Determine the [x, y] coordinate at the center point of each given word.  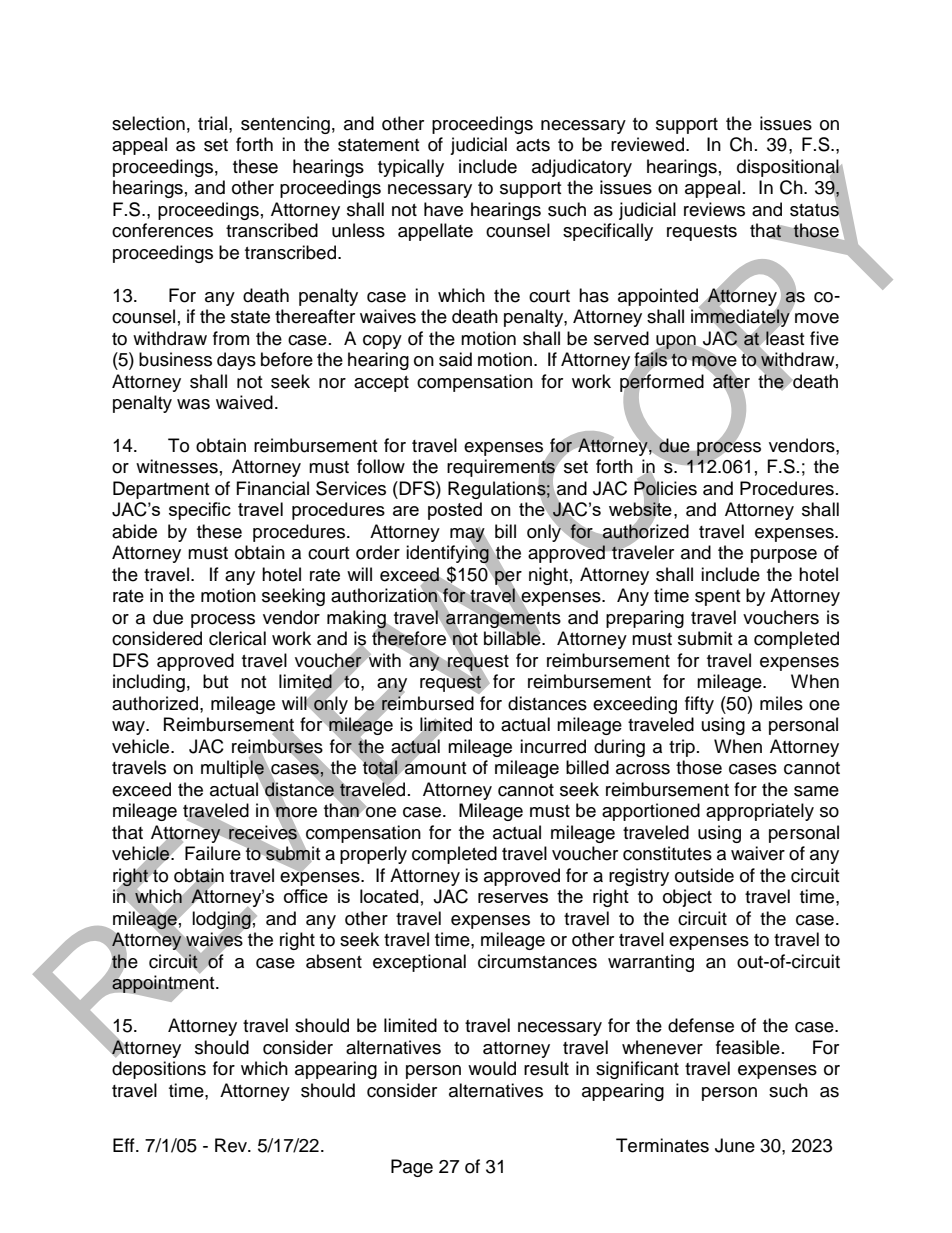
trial [214, 123]
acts [533, 145]
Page [412, 1168]
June [735, 1145]
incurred [553, 746]
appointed [659, 298]
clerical [237, 638]
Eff [125, 1145]
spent [717, 598]
